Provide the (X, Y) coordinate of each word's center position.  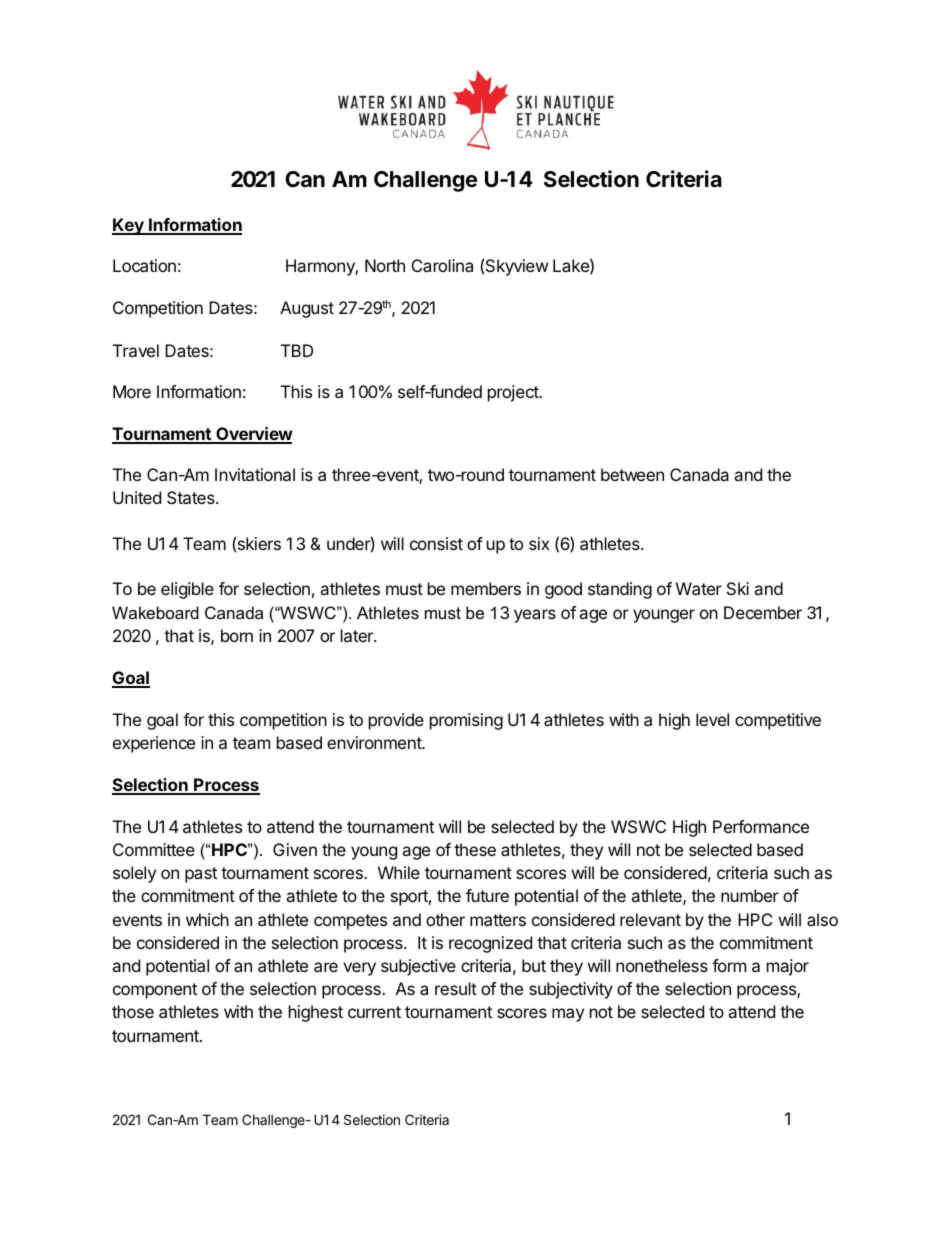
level (712, 719)
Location (144, 265)
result (456, 988)
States (192, 497)
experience (154, 744)
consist (436, 543)
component (155, 991)
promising (466, 721)
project (514, 393)
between (632, 474)
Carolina (442, 265)
